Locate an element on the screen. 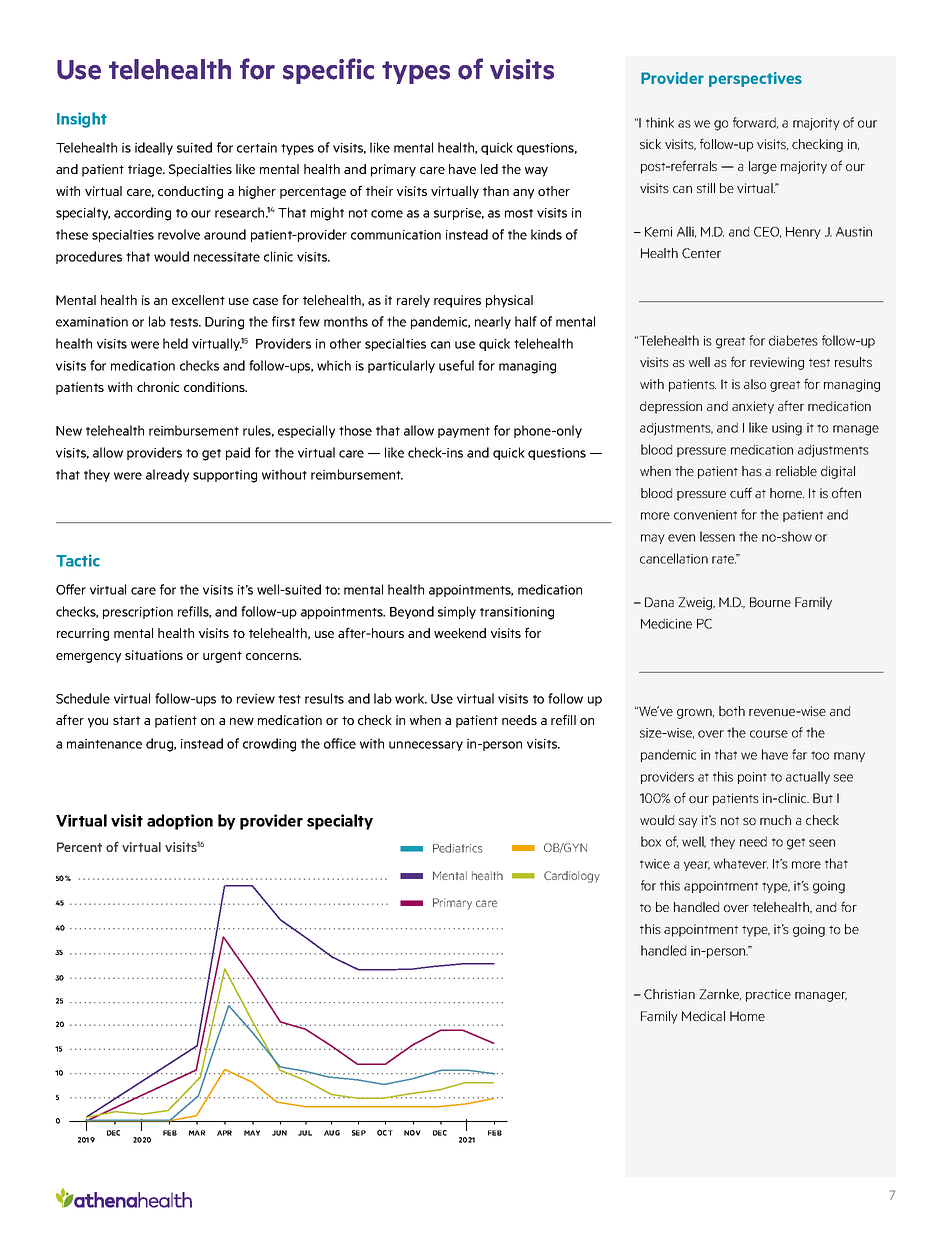  simply is located at coordinates (457, 612).
